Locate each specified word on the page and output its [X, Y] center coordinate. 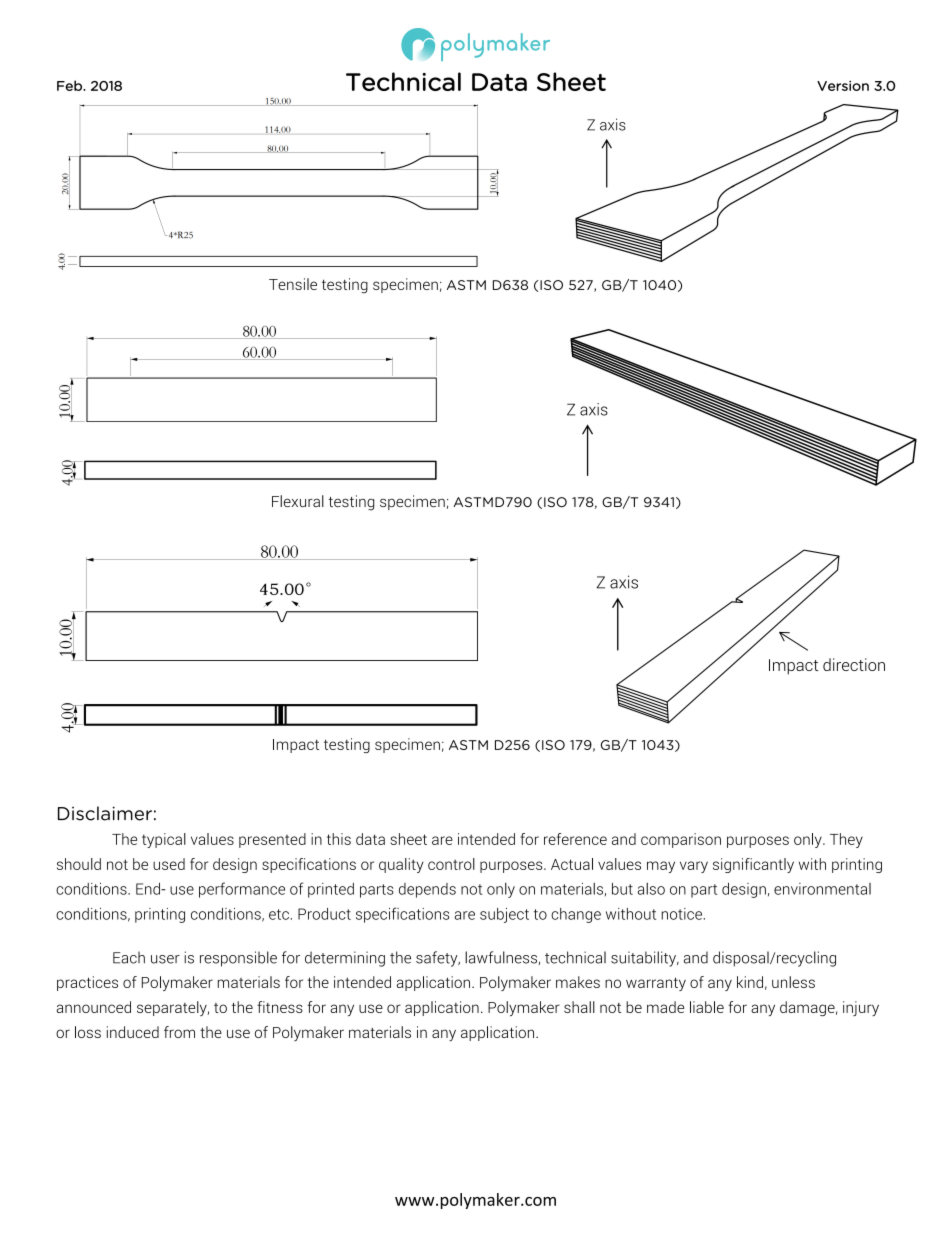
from [179, 1032]
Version [843, 86]
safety [438, 959]
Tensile [293, 284]
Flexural [298, 501]
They [846, 840]
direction [854, 664]
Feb [70, 85]
